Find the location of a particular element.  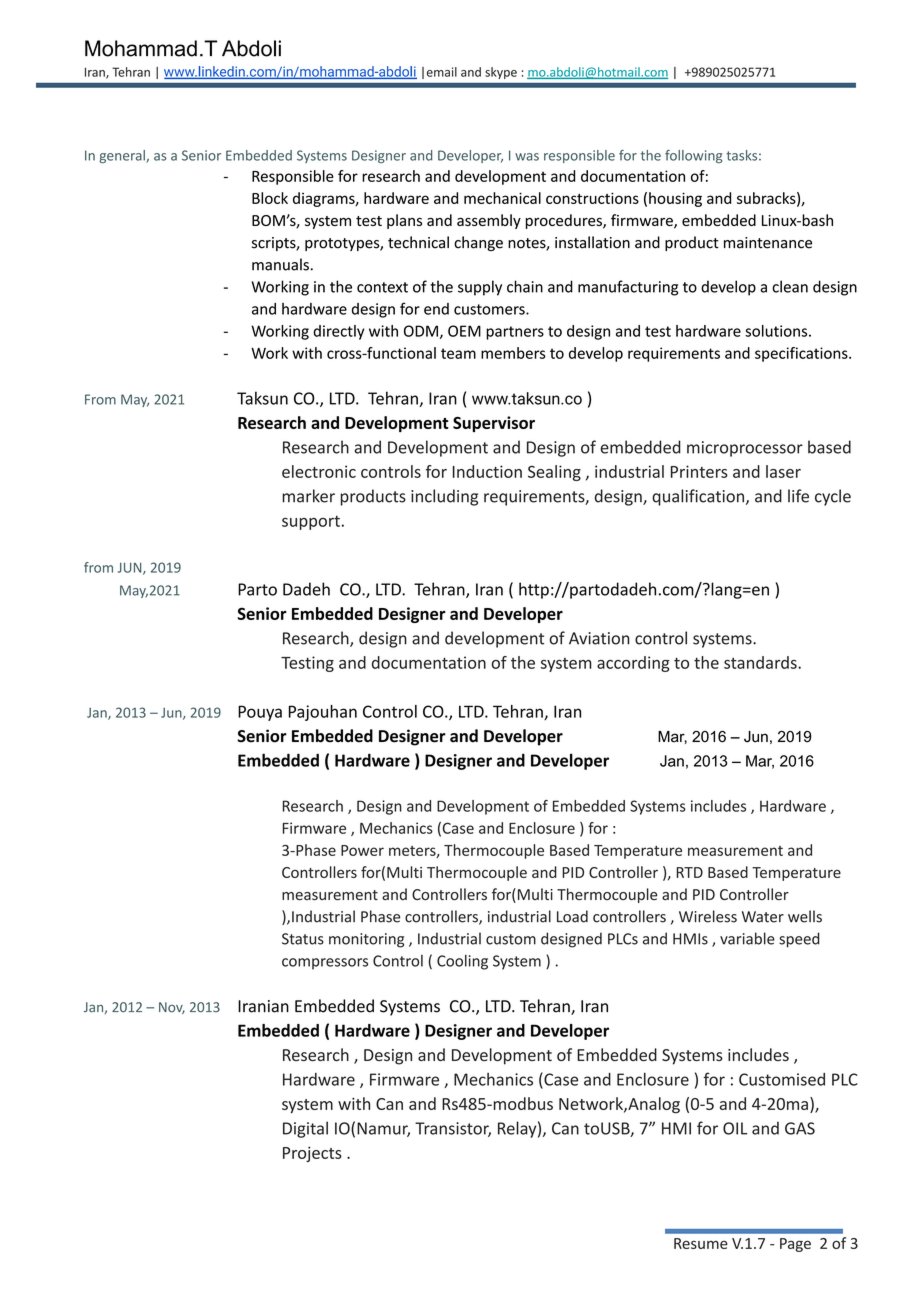

Projects is located at coordinates (312, 1154).
